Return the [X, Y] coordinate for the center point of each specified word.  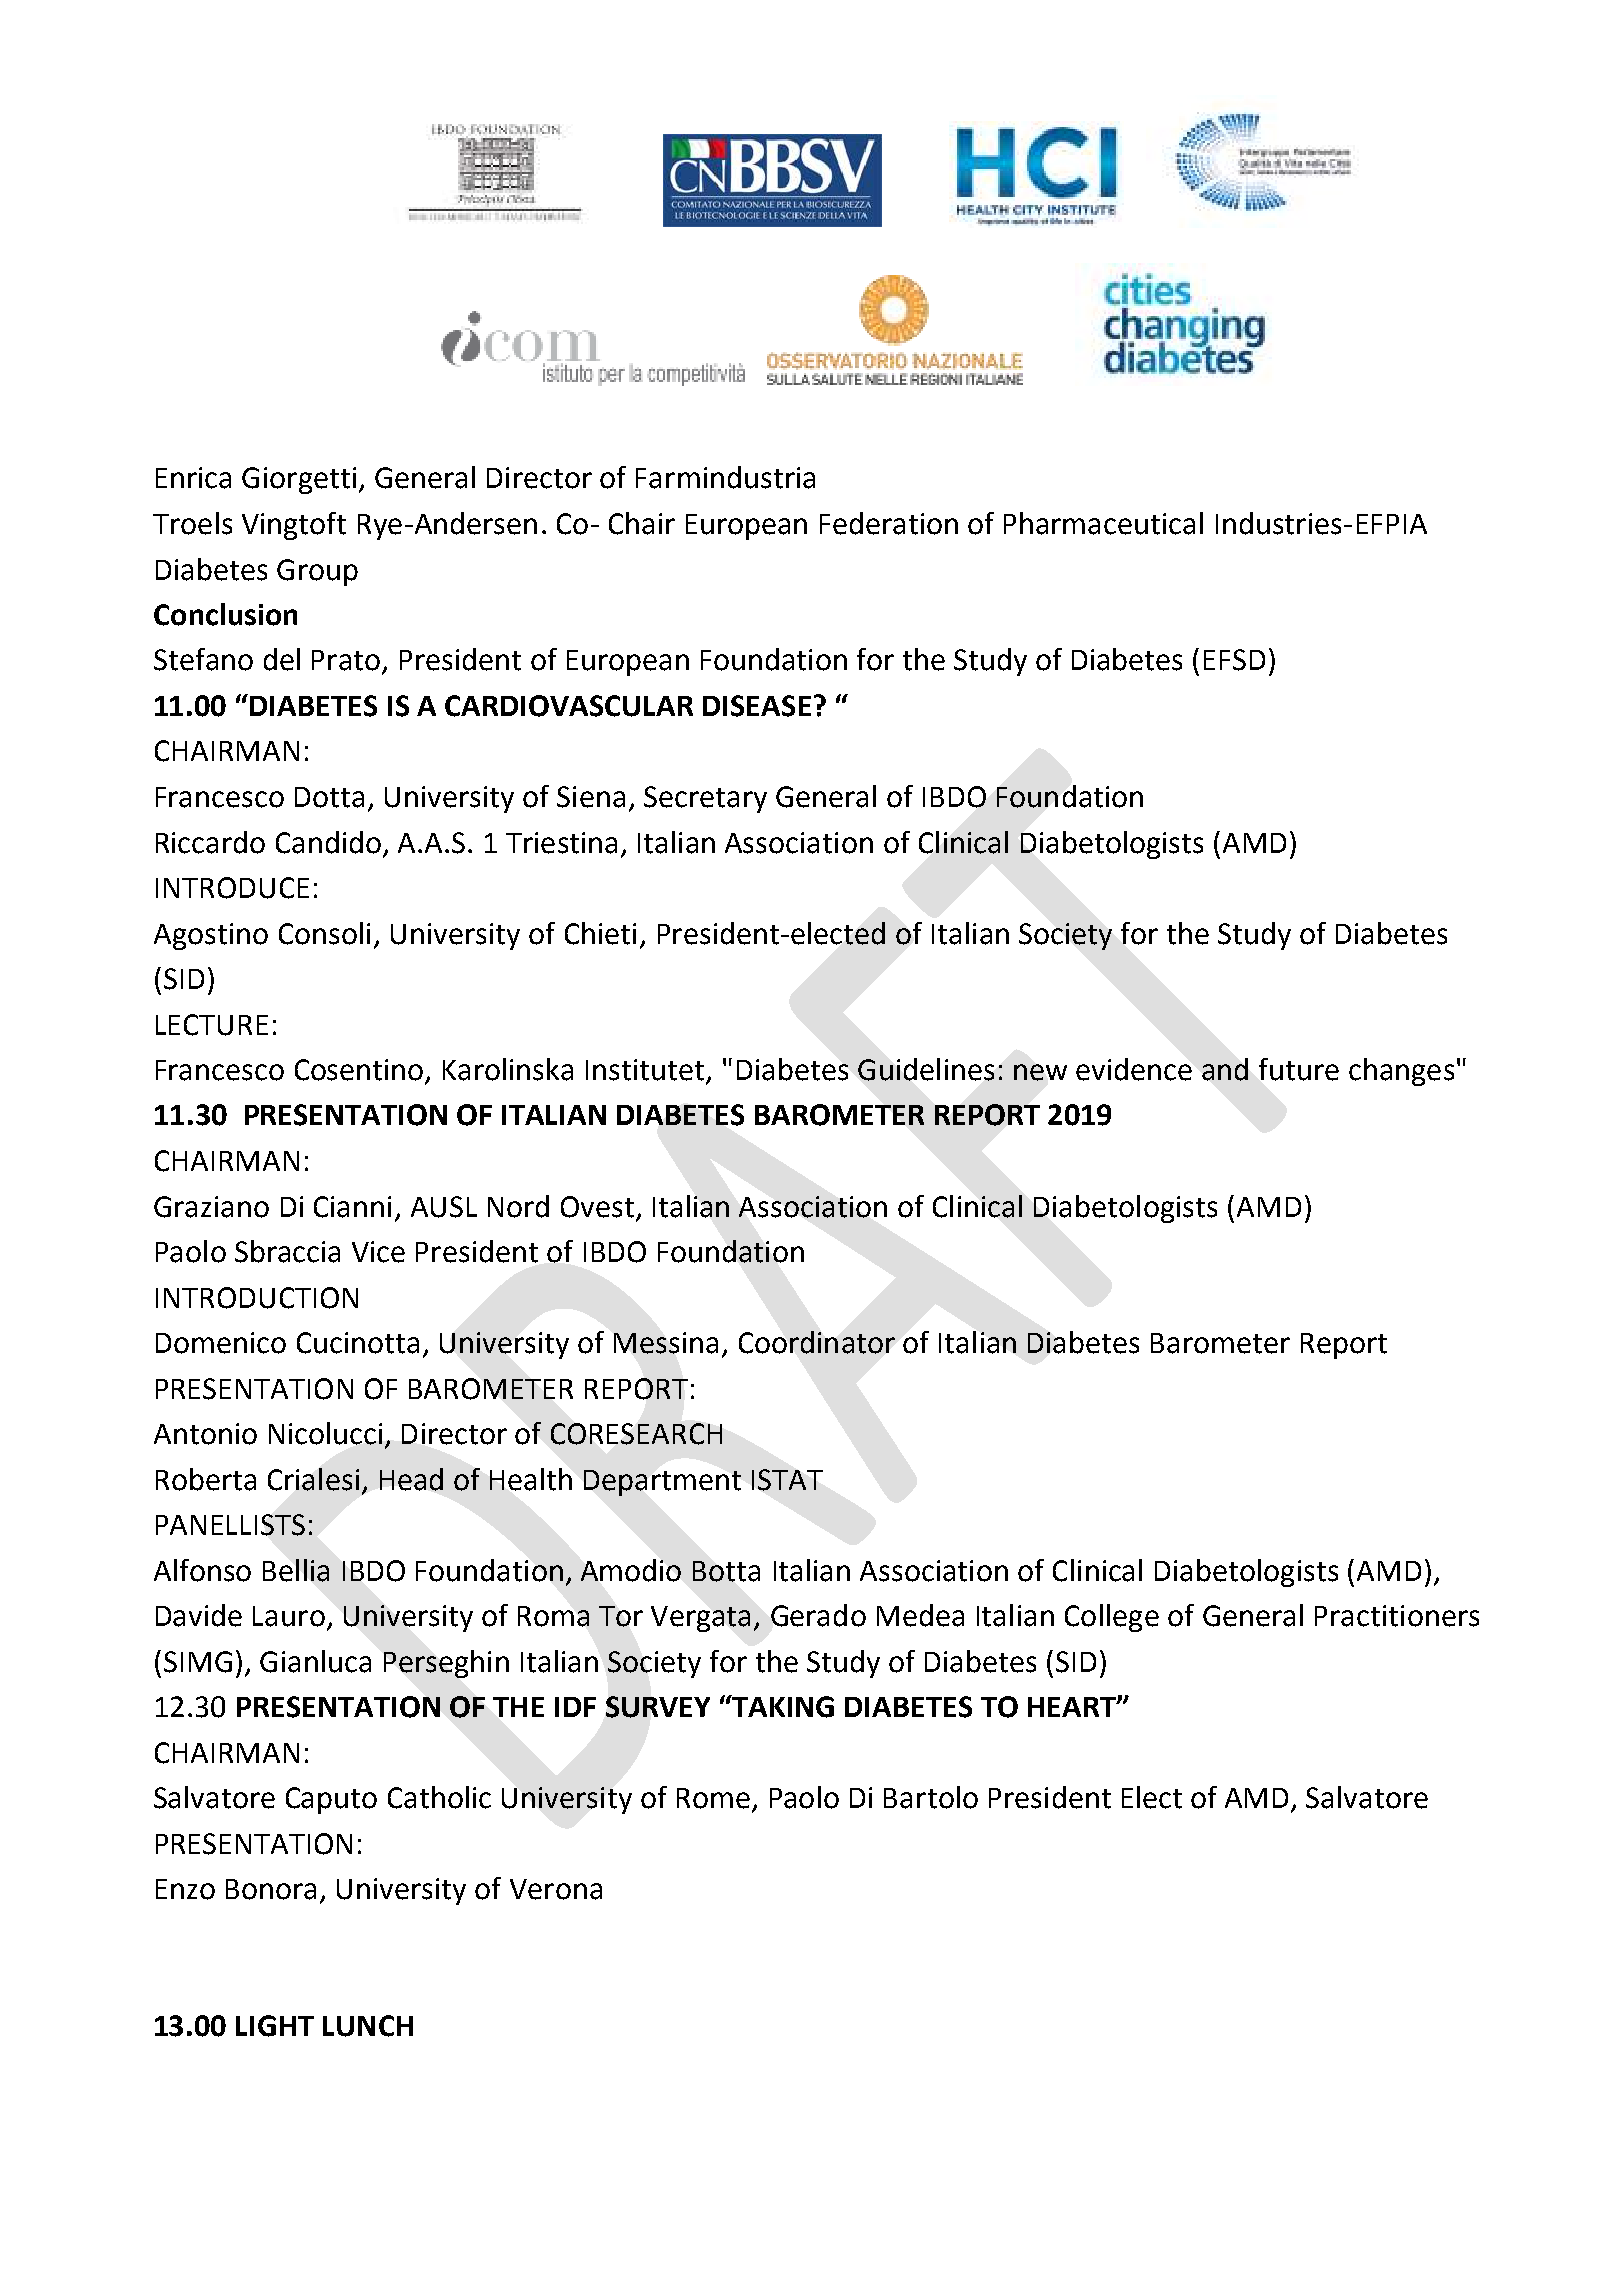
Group [317, 572]
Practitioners [1397, 1616]
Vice [378, 1252]
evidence [1134, 1069]
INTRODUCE [232, 888]
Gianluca [315, 1661]
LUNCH [368, 2026]
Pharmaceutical [1103, 523]
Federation [889, 523]
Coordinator [817, 1342]
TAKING [782, 1706]
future [1299, 1069]
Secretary [705, 799]
